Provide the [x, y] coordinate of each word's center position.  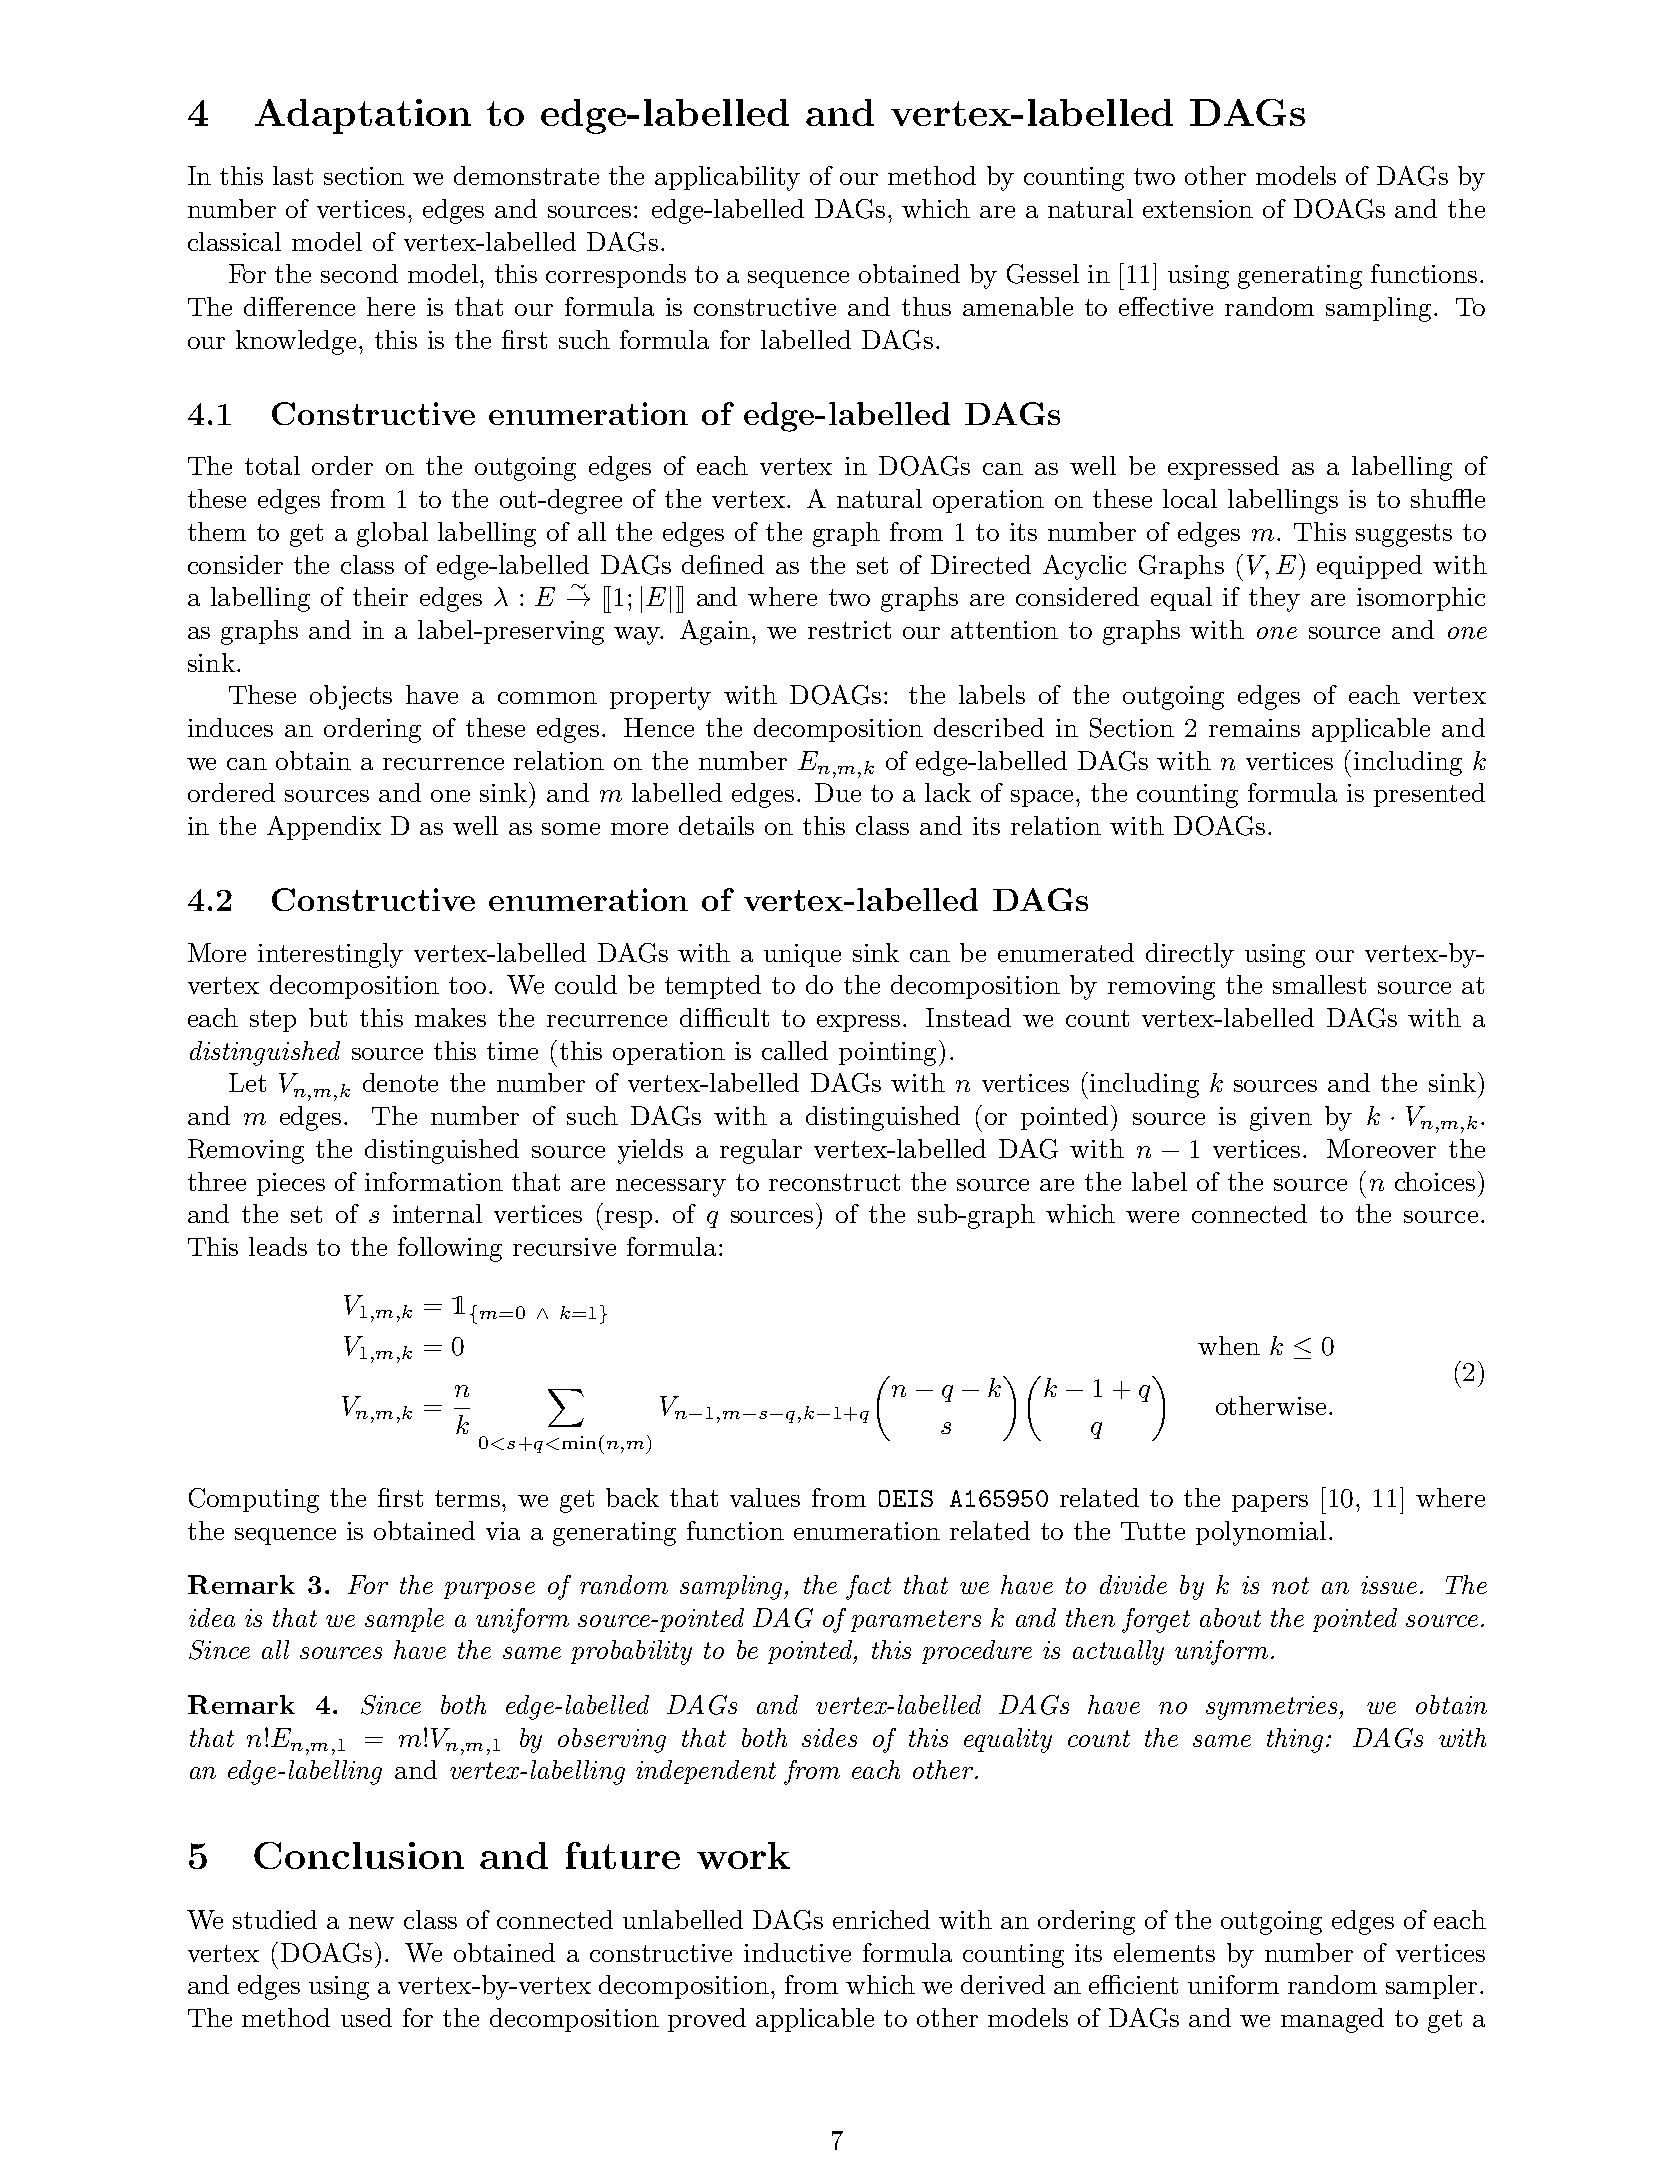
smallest [1319, 984]
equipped [1369, 567]
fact [868, 1587]
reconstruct [834, 1182]
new [371, 1923]
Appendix [324, 828]
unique [802, 955]
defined [723, 564]
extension [1198, 209]
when [1229, 1345]
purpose [489, 1590]
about [1230, 1617]
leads [278, 1246]
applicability [727, 178]
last [293, 175]
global [392, 534]
